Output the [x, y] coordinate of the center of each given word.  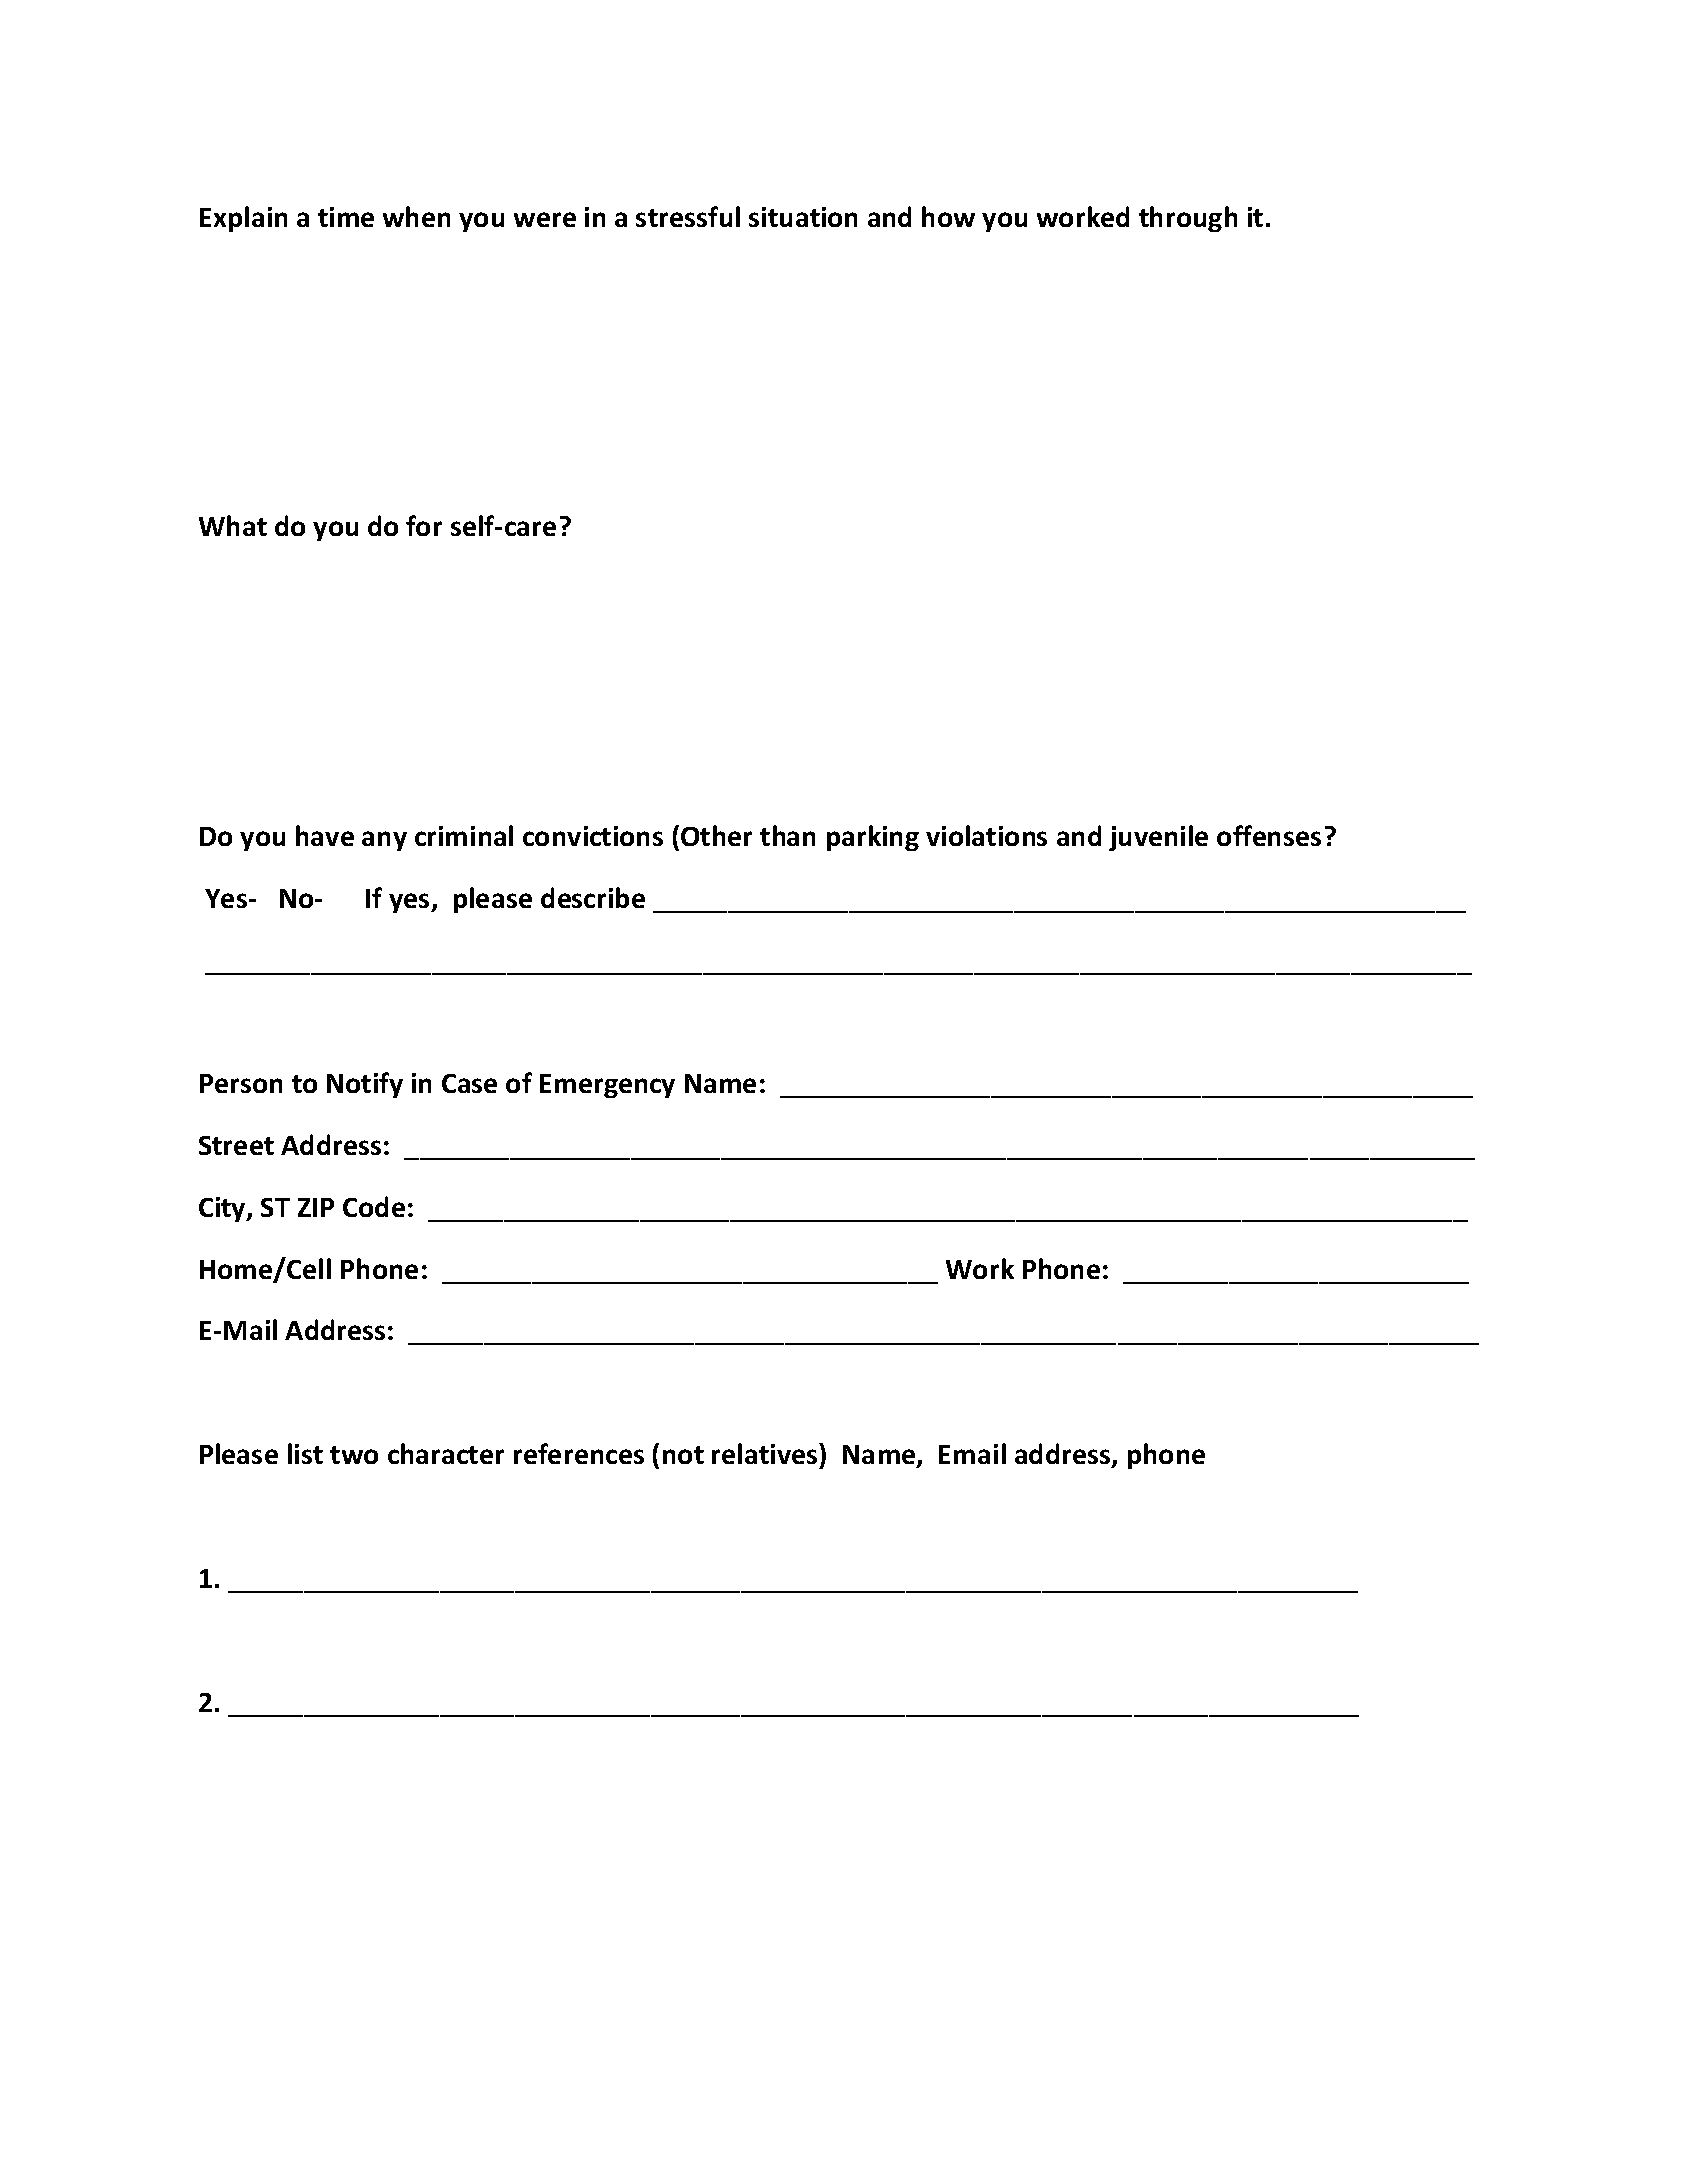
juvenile [1158, 838]
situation [803, 217]
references [579, 1453]
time [346, 217]
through [1188, 219]
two [354, 1455]
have [325, 835]
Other [716, 835]
